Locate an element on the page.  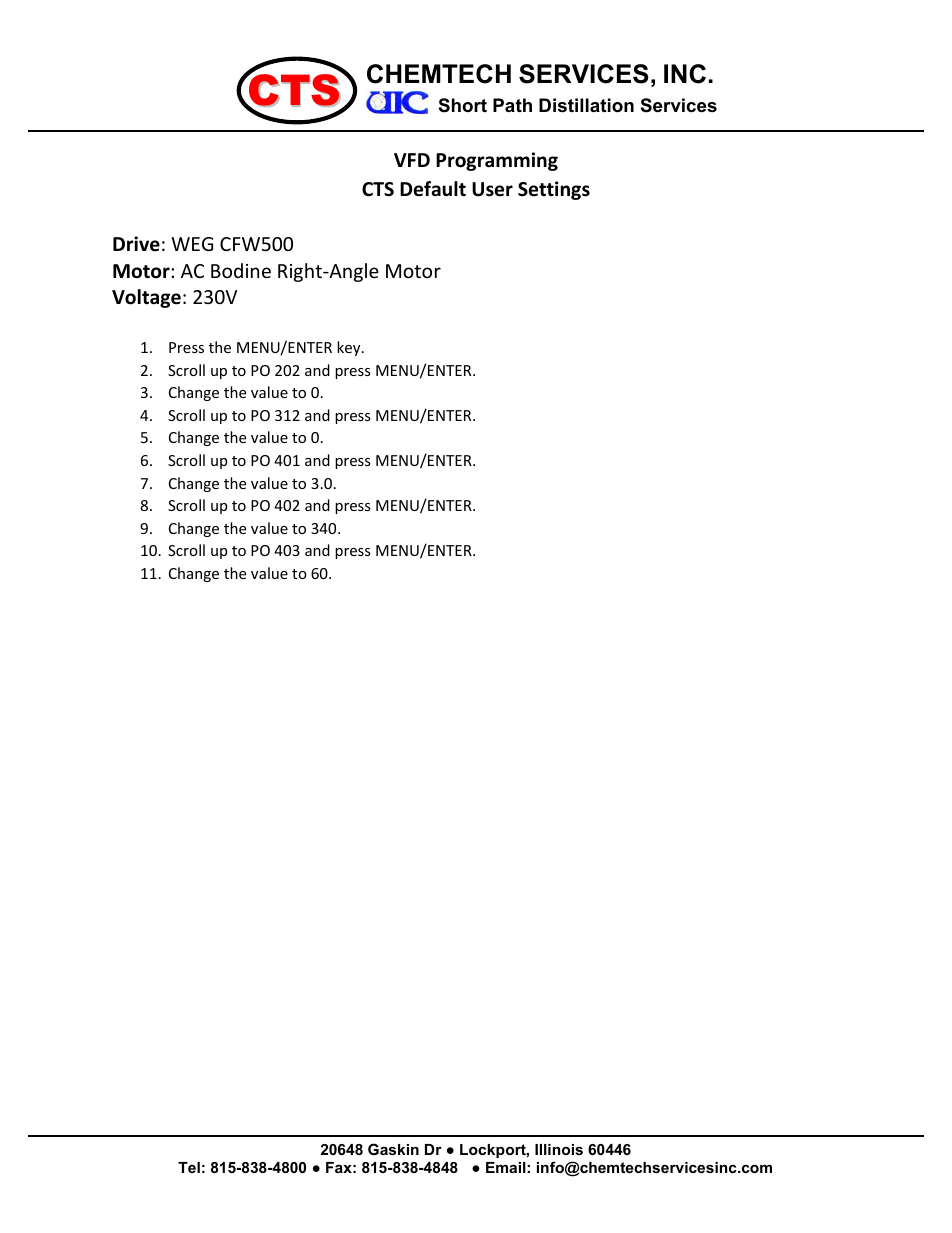
Voltage is located at coordinates (146, 298).
